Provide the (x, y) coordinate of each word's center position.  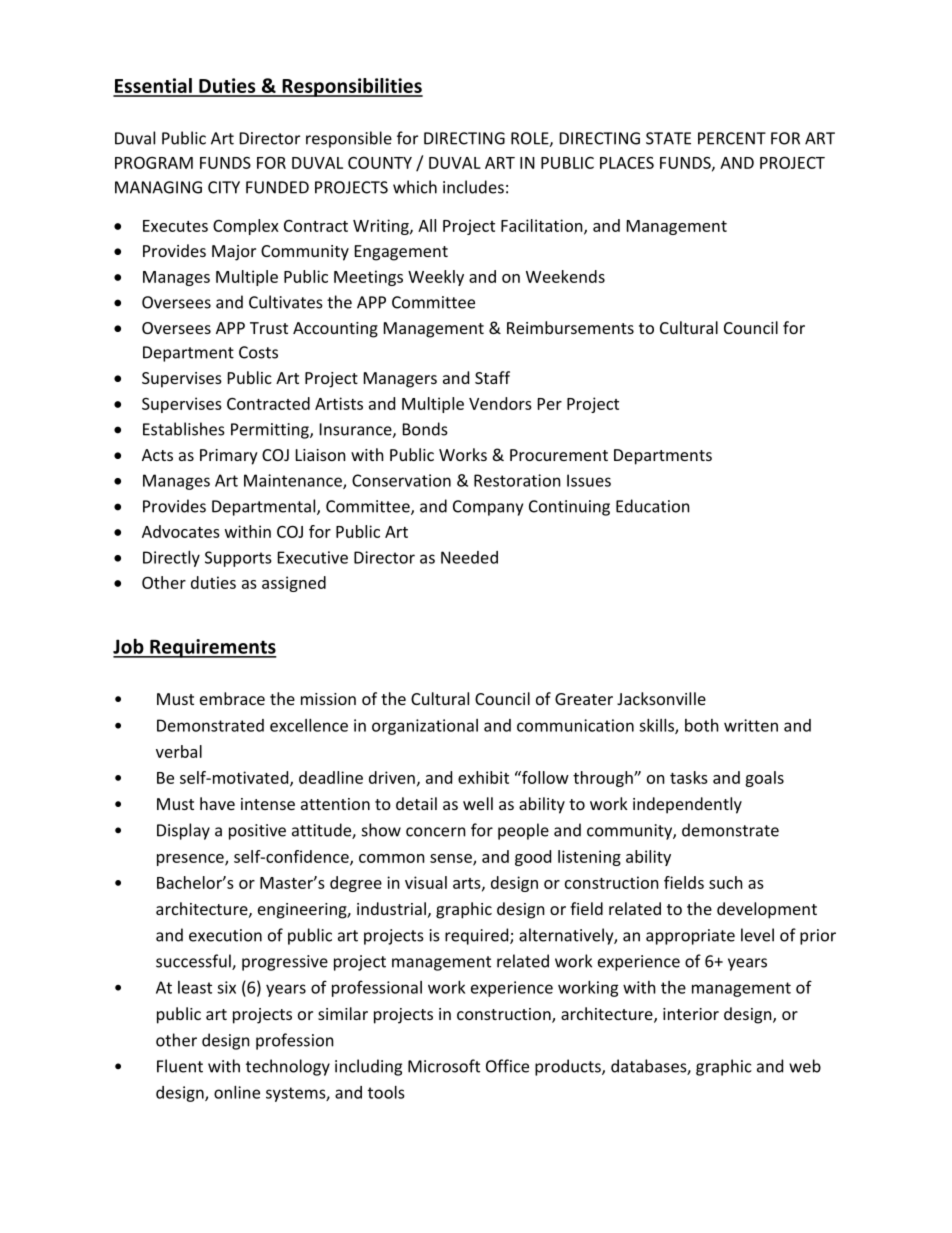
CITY (224, 187)
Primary (229, 457)
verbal (179, 751)
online (237, 1092)
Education (653, 506)
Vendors (500, 403)
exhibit (483, 777)
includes (473, 187)
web (805, 1066)
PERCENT (732, 138)
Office (507, 1066)
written (751, 725)
